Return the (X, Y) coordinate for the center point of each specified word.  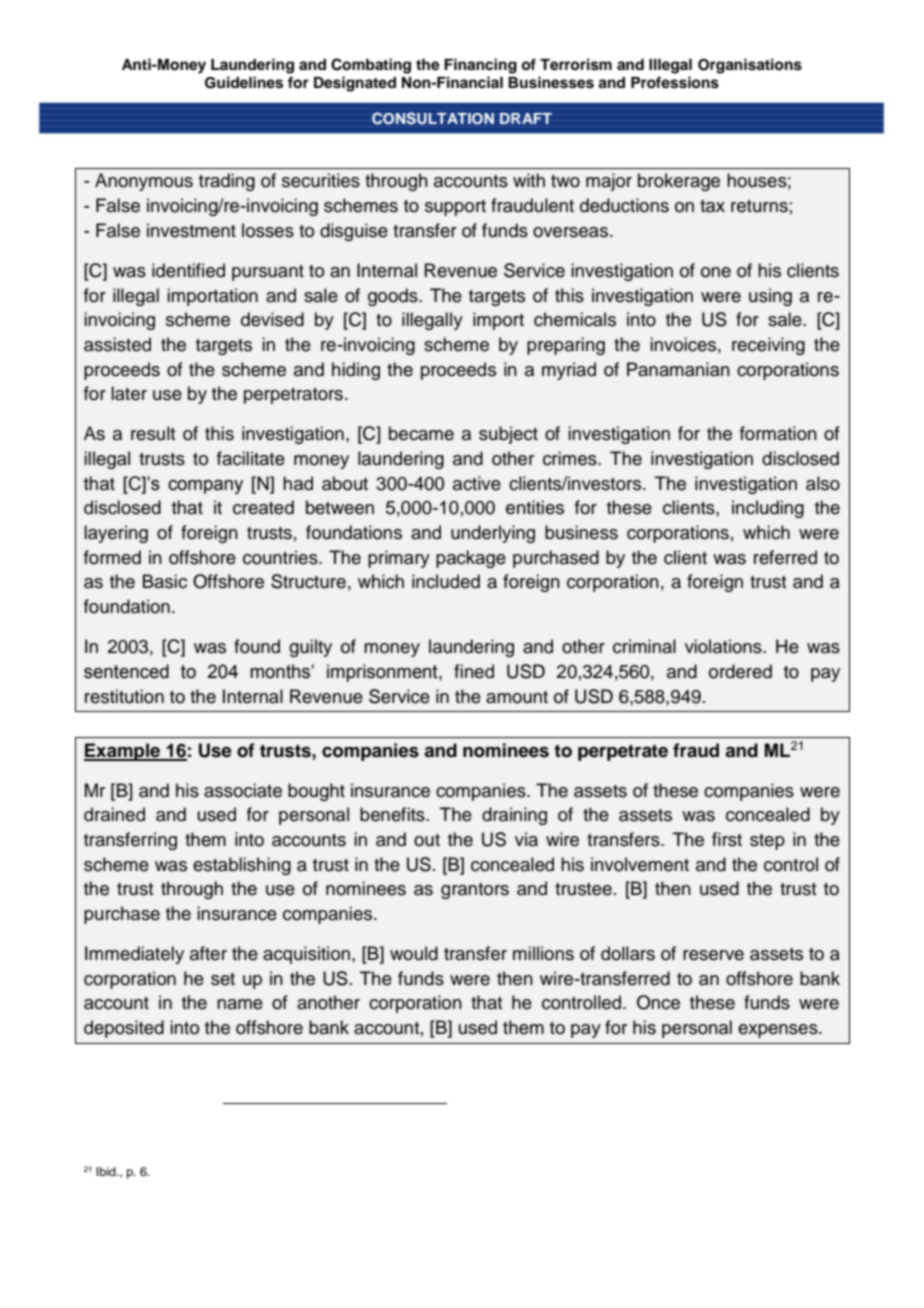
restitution (124, 696)
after (208, 953)
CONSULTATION (433, 118)
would (414, 953)
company (205, 487)
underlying (493, 534)
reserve (713, 955)
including (768, 509)
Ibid (107, 1171)
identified (188, 270)
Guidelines (244, 82)
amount (517, 697)
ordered (740, 671)
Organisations (750, 66)
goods (394, 297)
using (770, 297)
